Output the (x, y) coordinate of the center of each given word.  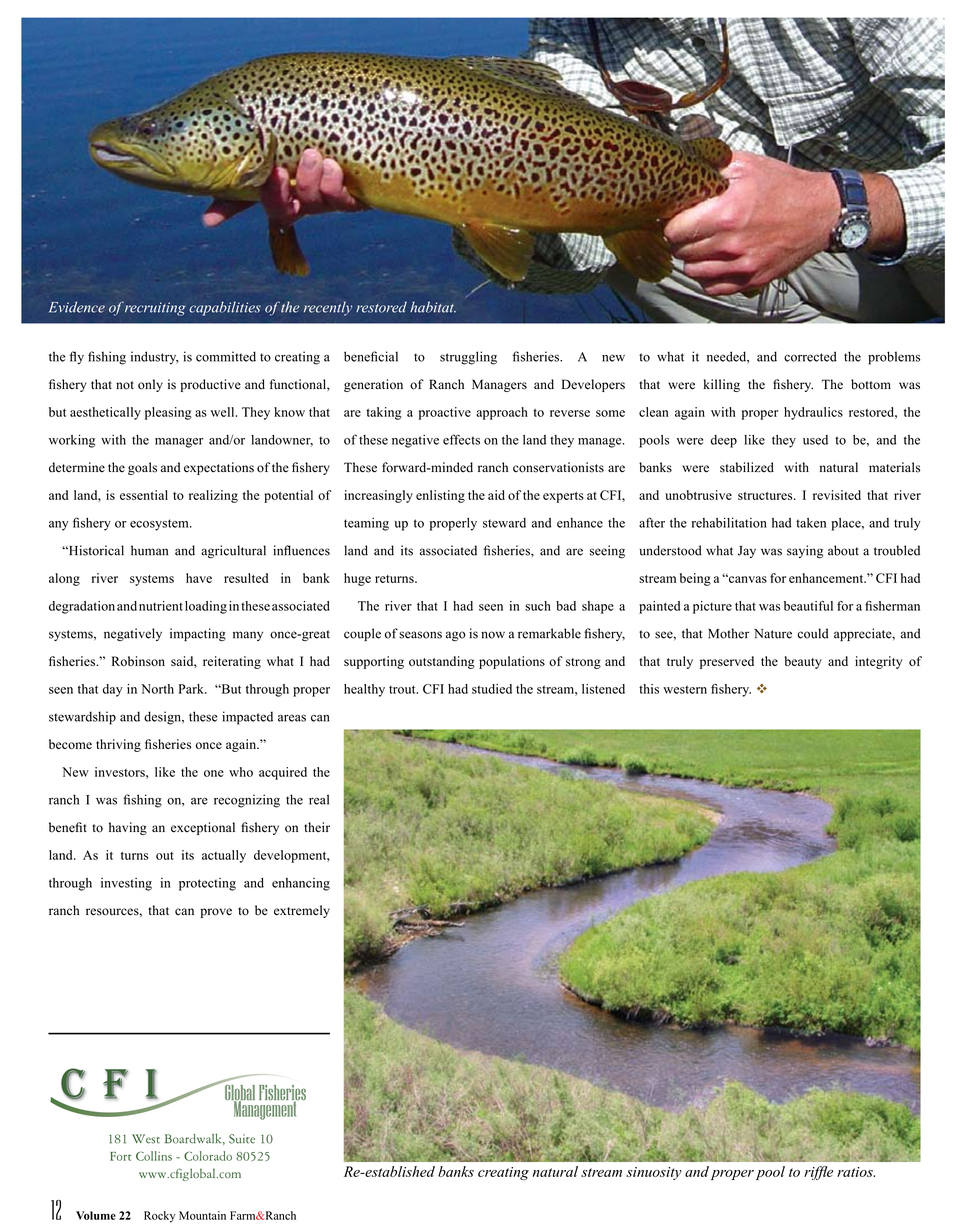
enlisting (440, 496)
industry (155, 358)
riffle (818, 1173)
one (214, 773)
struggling (468, 358)
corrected (810, 356)
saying (805, 551)
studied (492, 689)
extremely (302, 911)
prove (216, 913)
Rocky (160, 1217)
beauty (803, 662)
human (149, 550)
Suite (242, 1139)
